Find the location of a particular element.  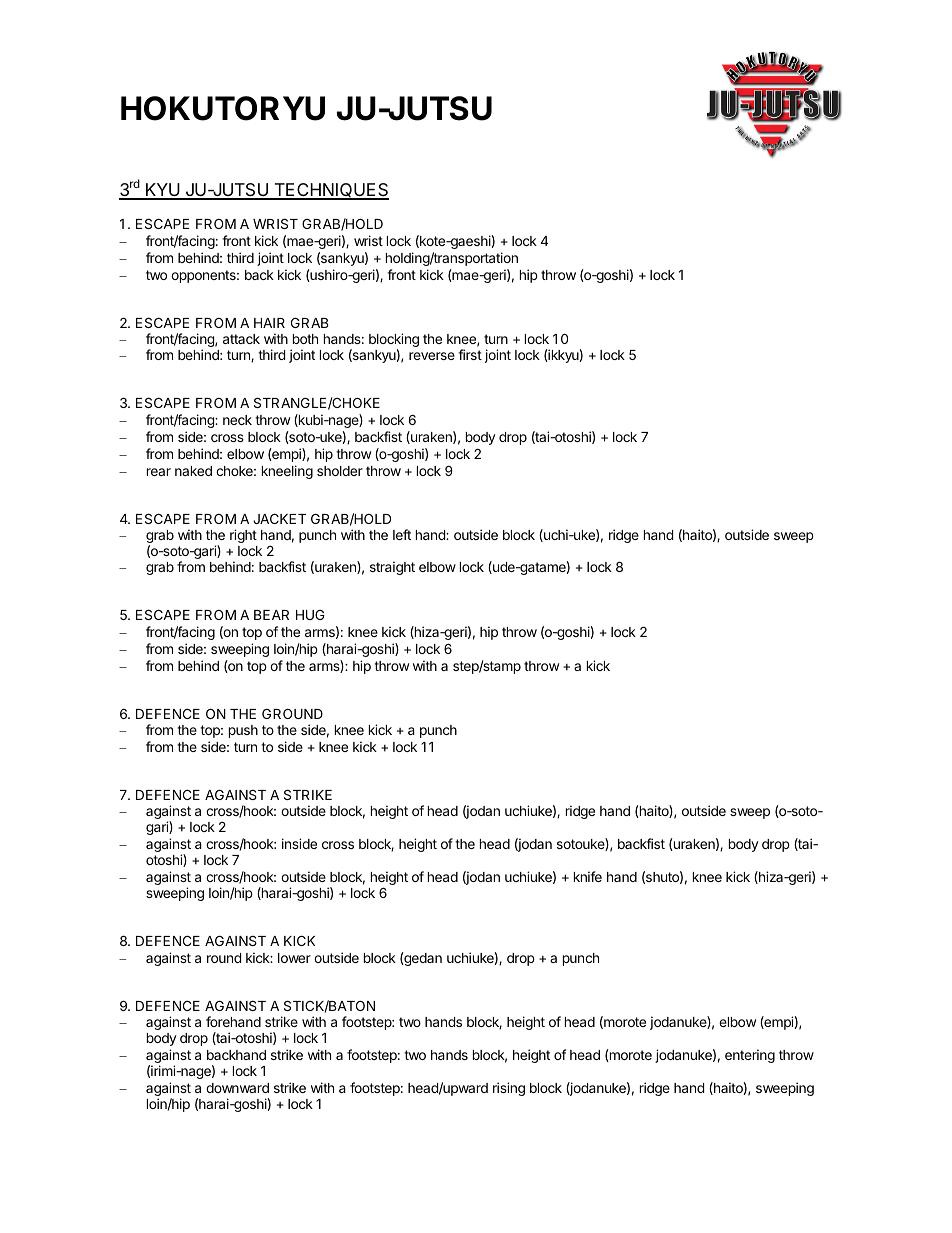

rising is located at coordinates (509, 1089).
